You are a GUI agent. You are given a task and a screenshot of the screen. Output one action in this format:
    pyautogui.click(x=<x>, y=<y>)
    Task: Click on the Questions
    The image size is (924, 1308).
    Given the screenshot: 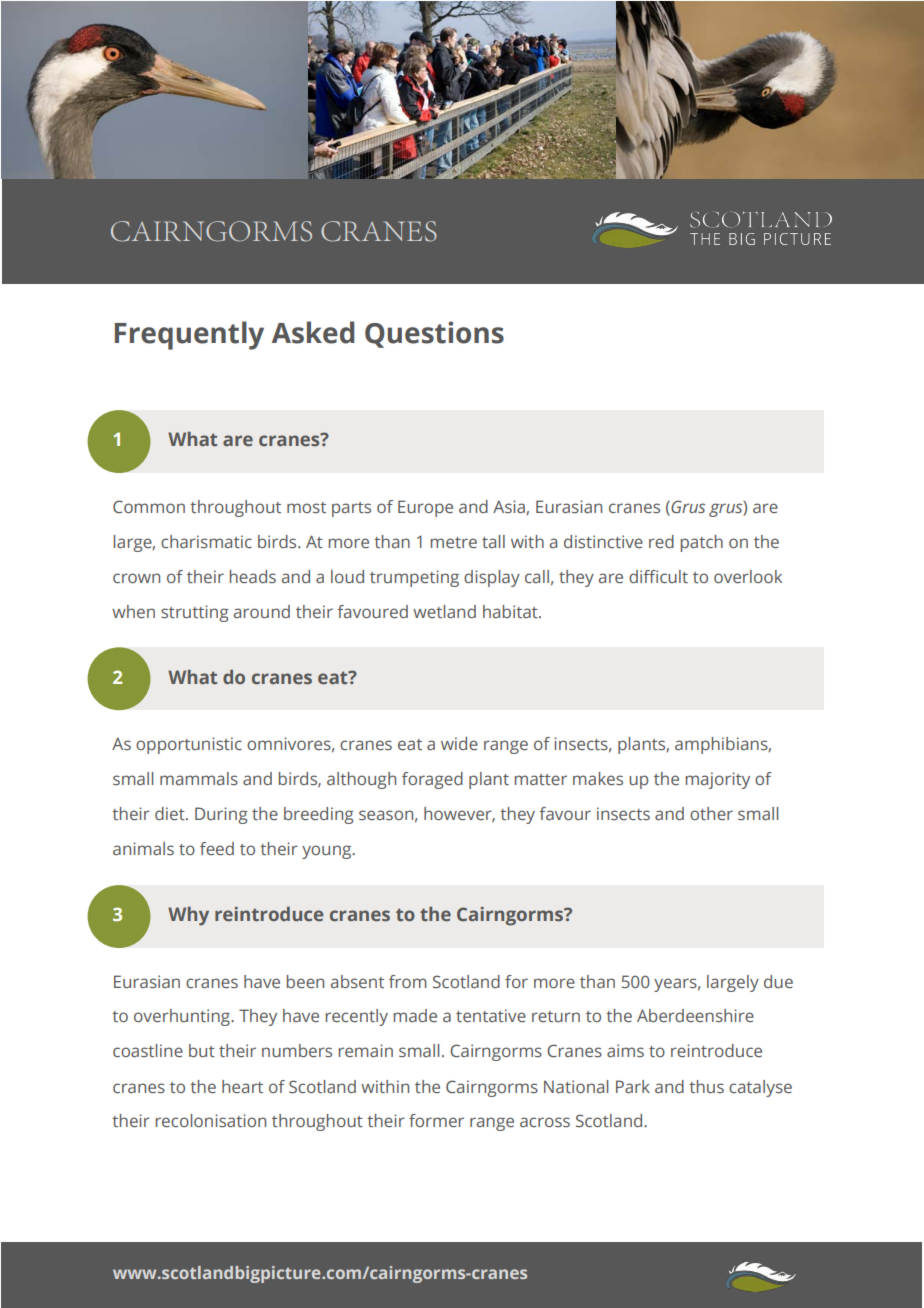 What is the action you would take?
    pyautogui.click(x=434, y=334)
